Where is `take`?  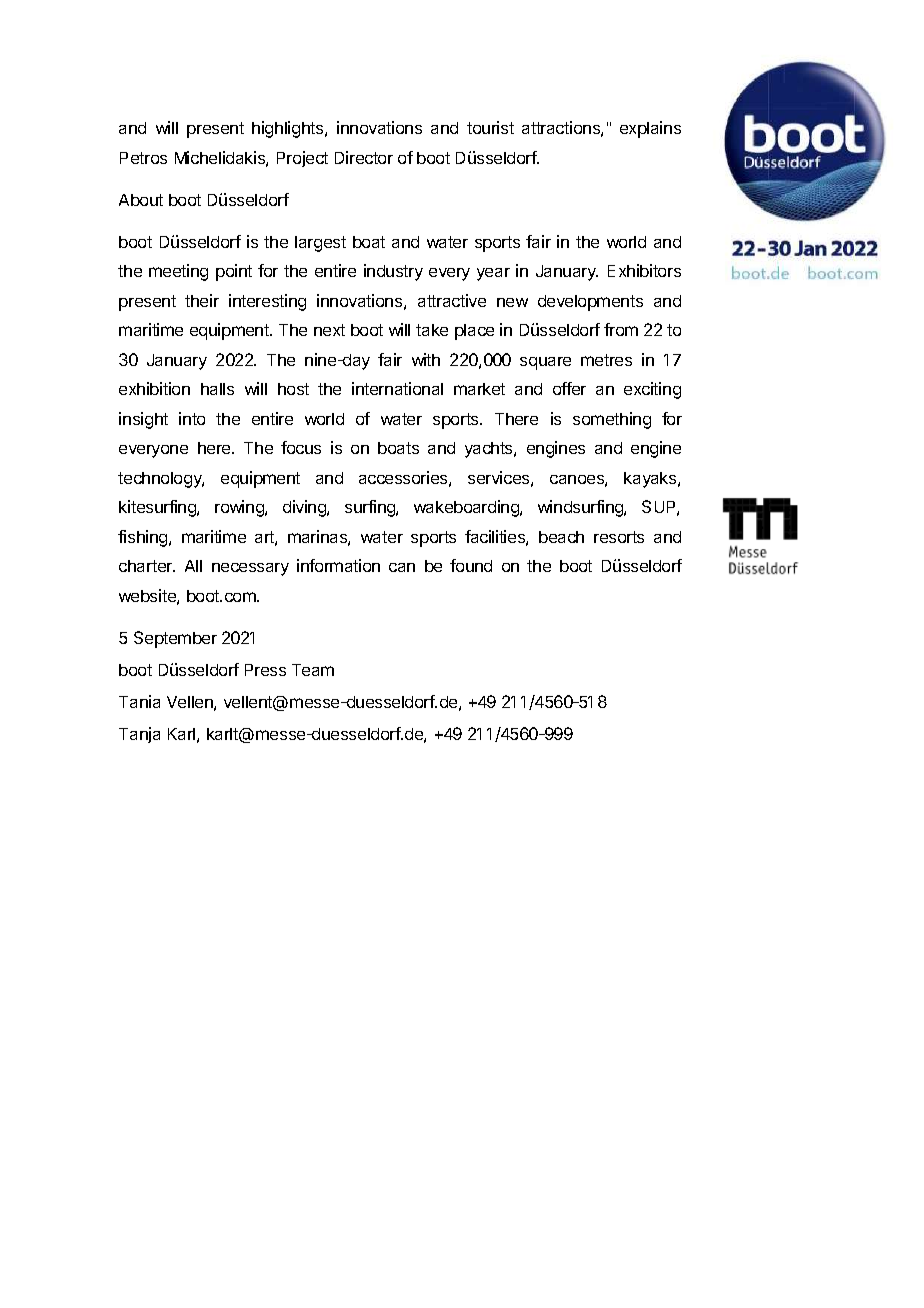 take is located at coordinates (432, 330).
